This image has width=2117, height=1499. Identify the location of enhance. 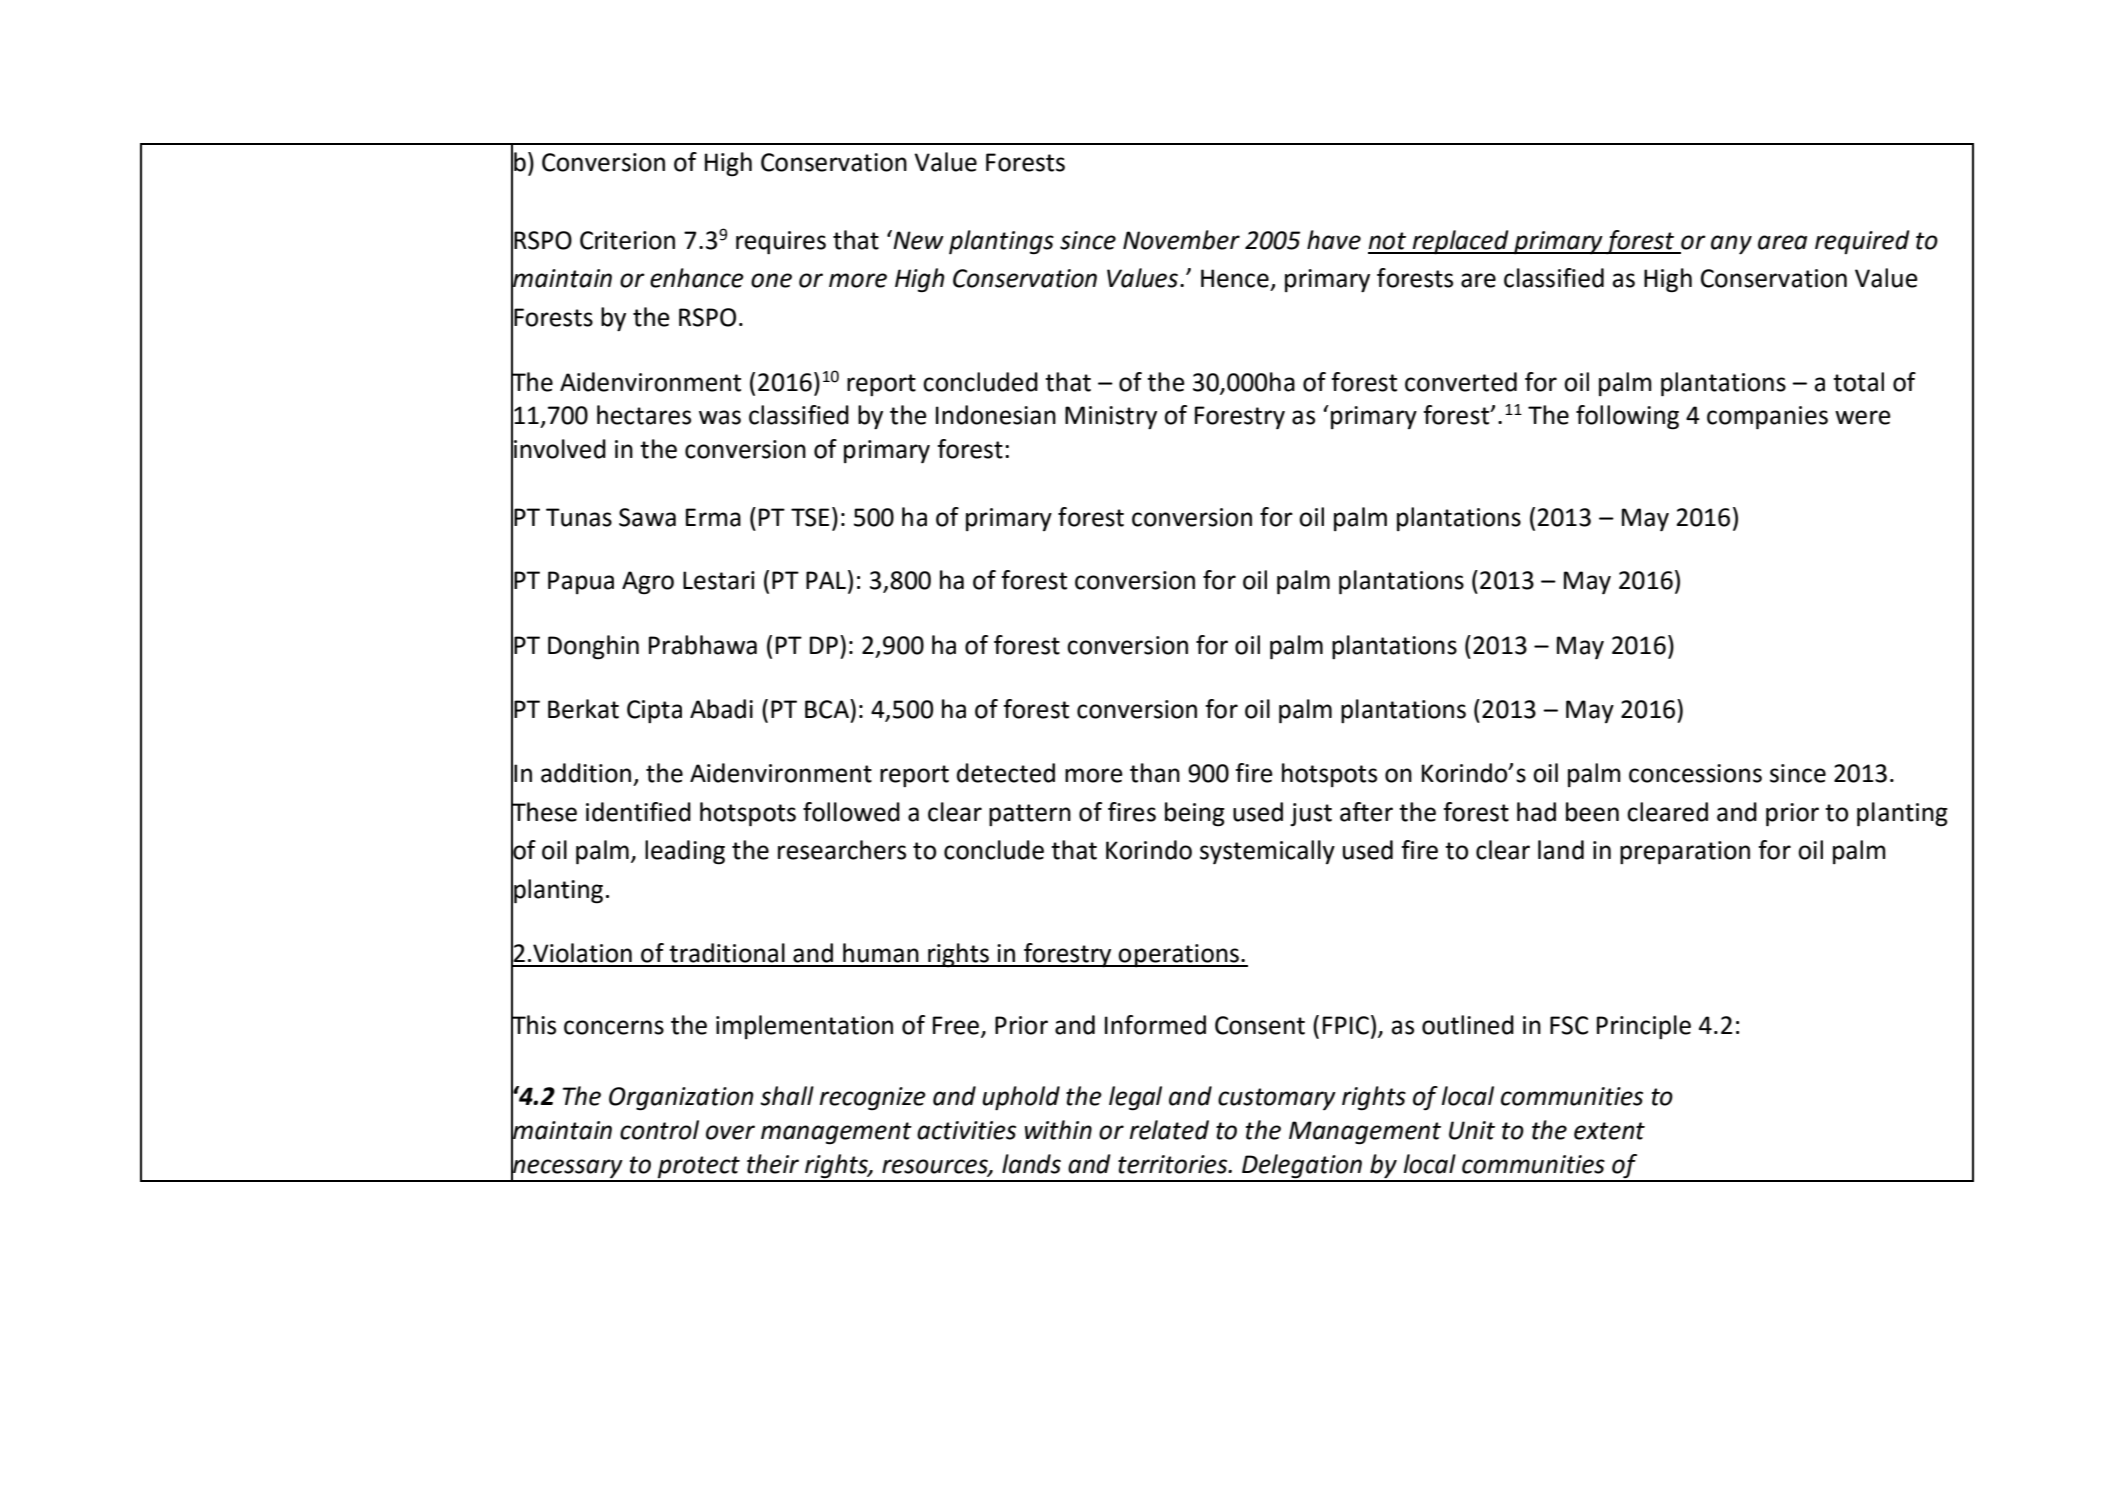
(697, 278).
